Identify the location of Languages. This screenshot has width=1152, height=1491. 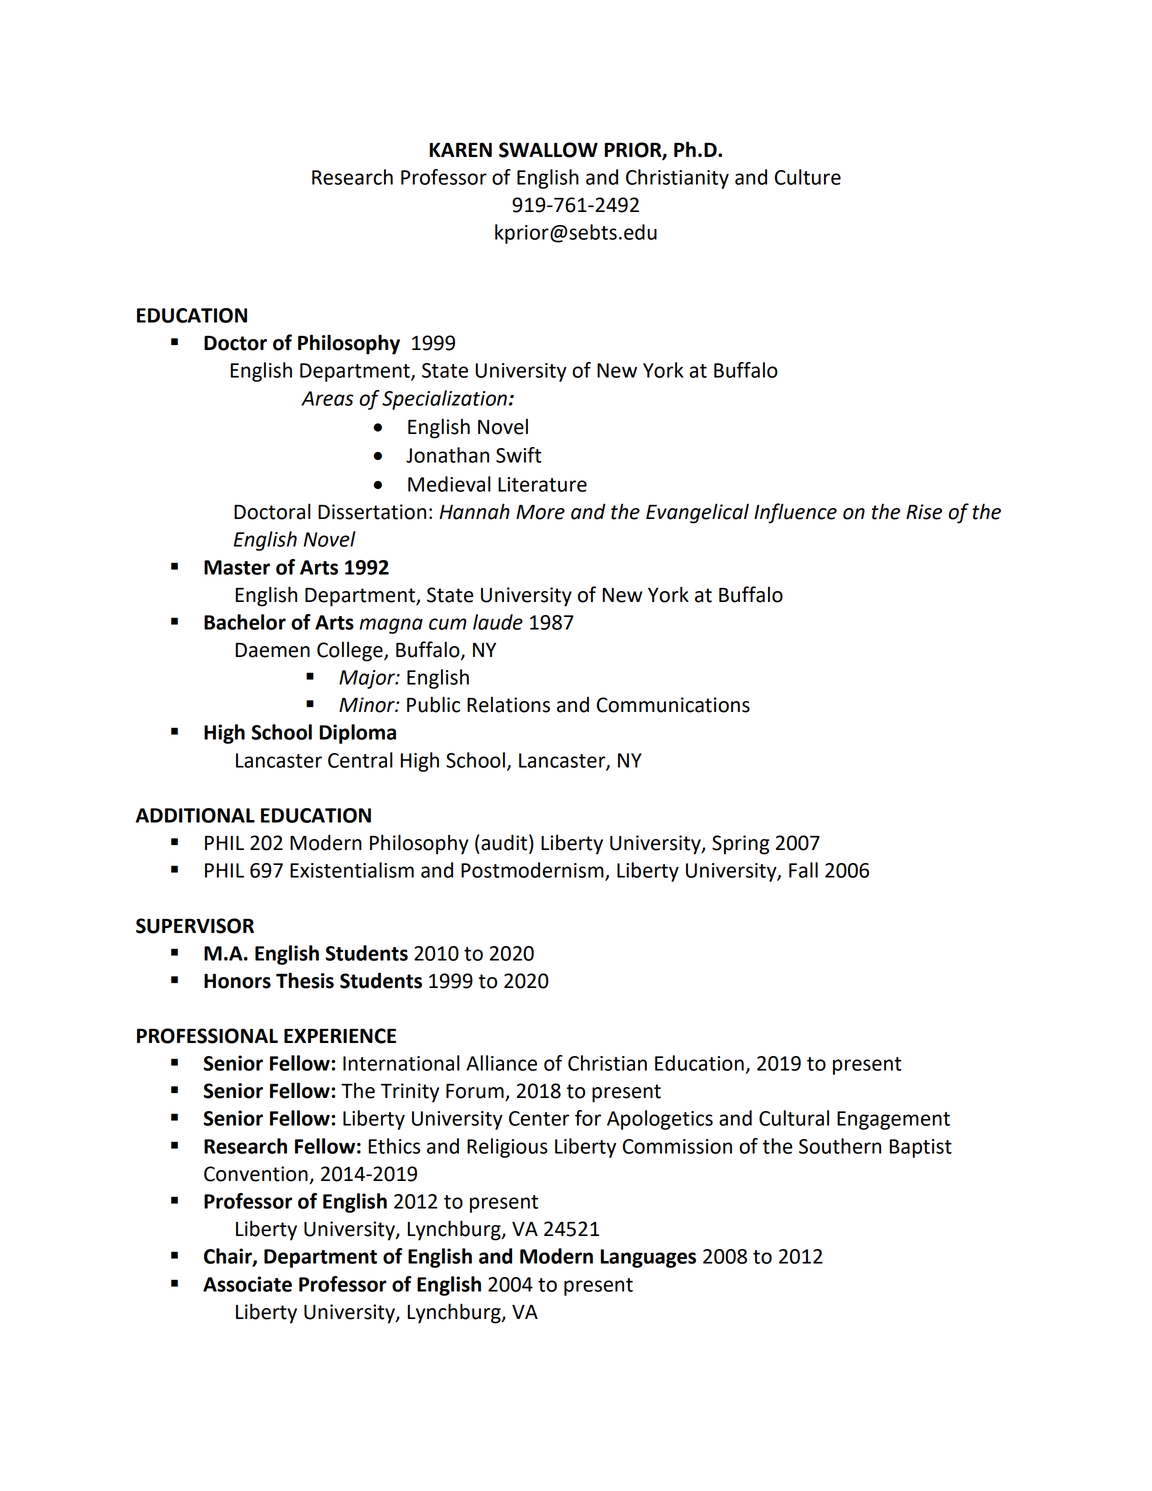
(648, 1258).
